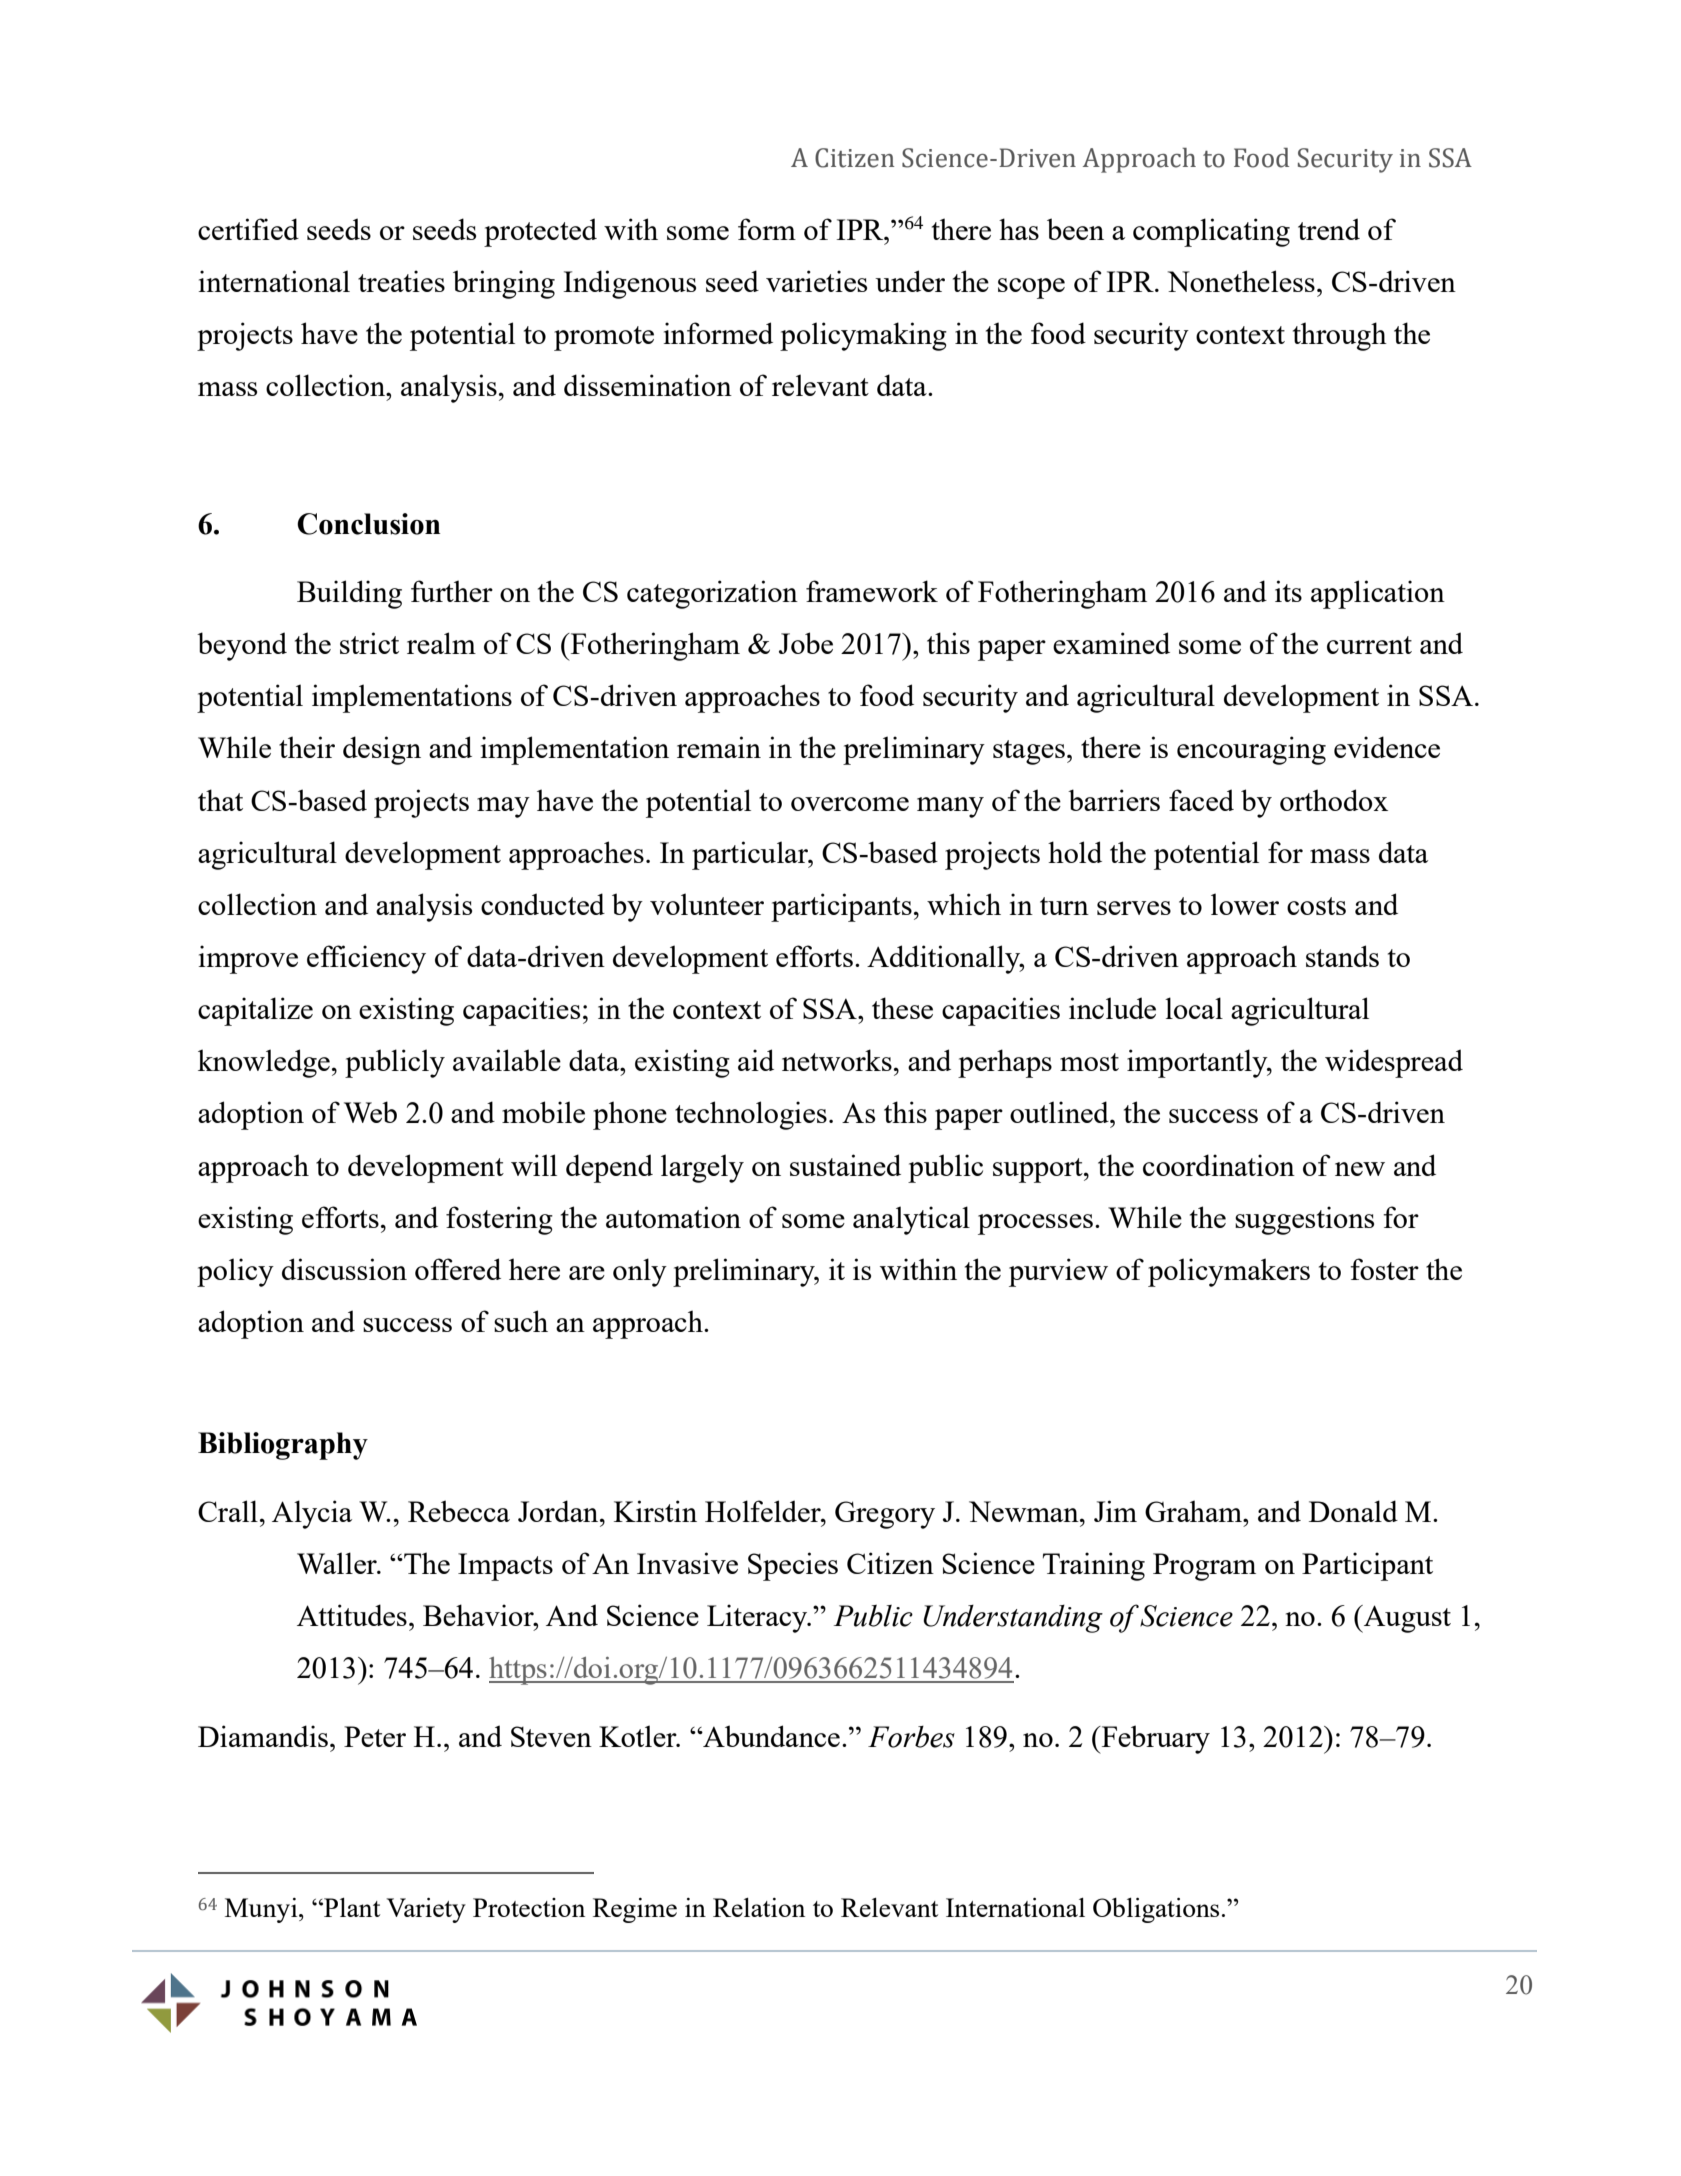 This document has width=1681, height=2176. I want to click on Web, so click(370, 1112).
